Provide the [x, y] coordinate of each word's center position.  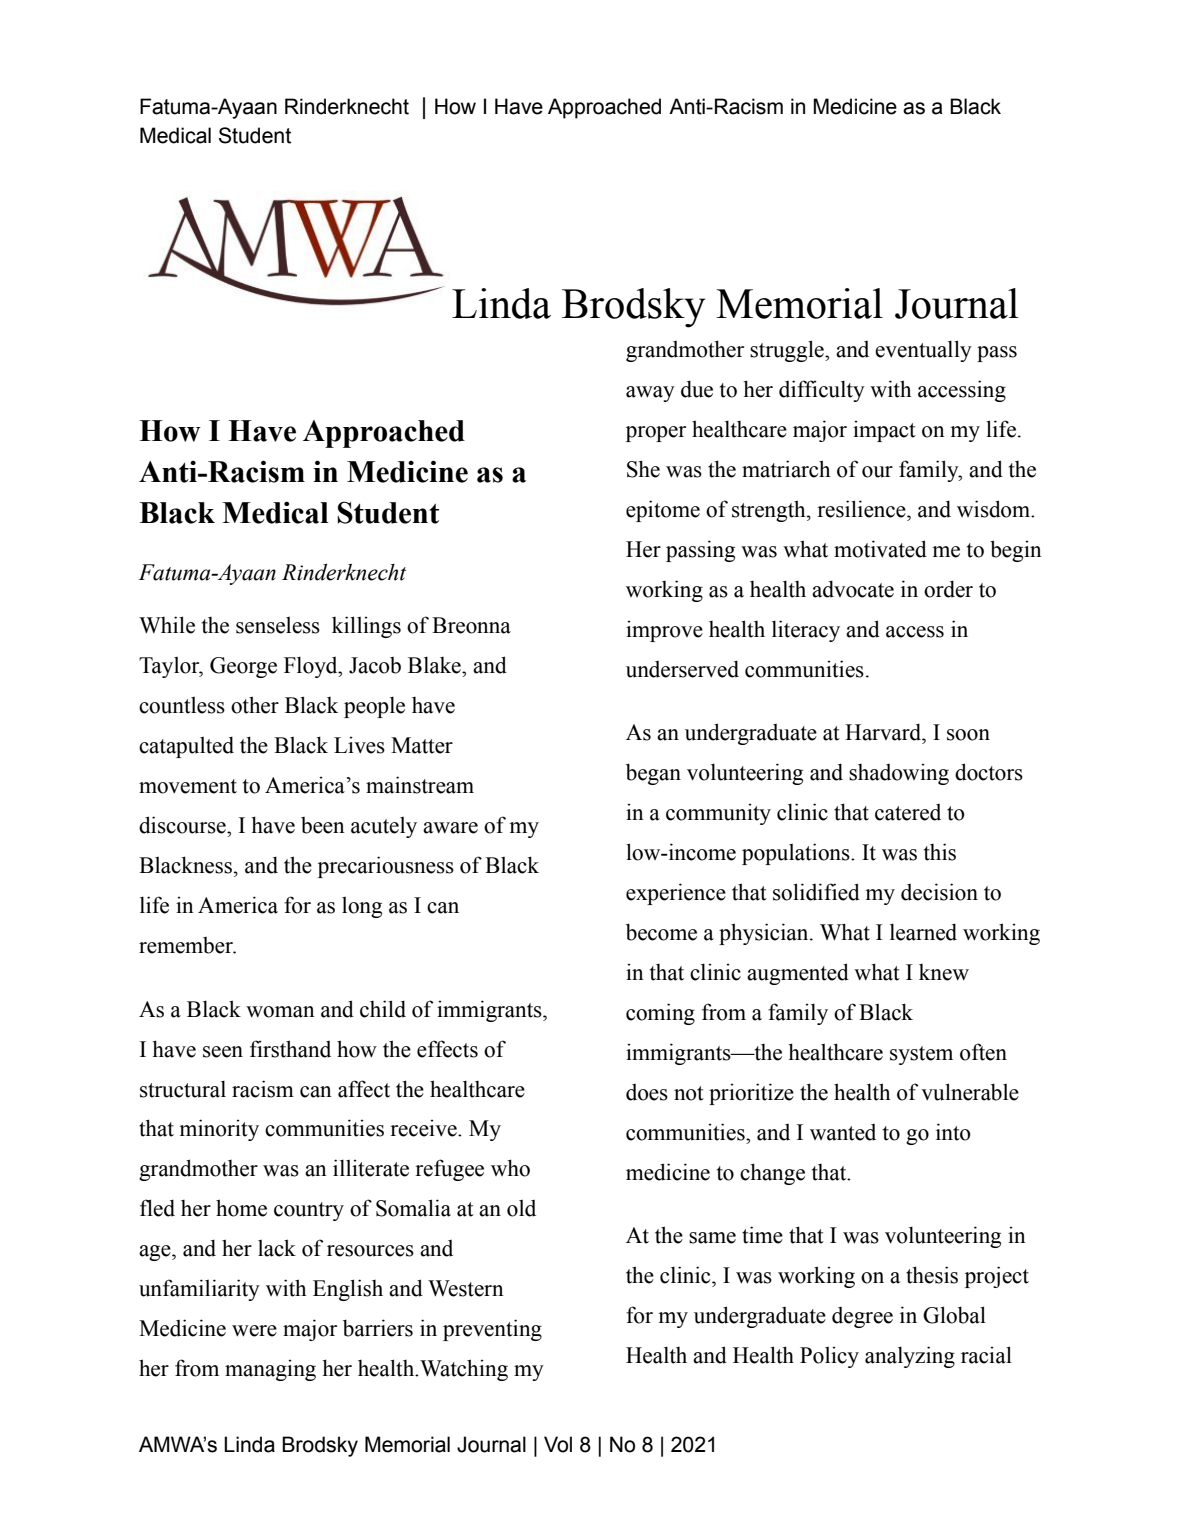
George [243, 667]
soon [968, 735]
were [254, 1331]
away [650, 394]
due [697, 389]
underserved [682, 669]
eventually [923, 351]
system [921, 1055]
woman [280, 1012]
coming [660, 1014]
